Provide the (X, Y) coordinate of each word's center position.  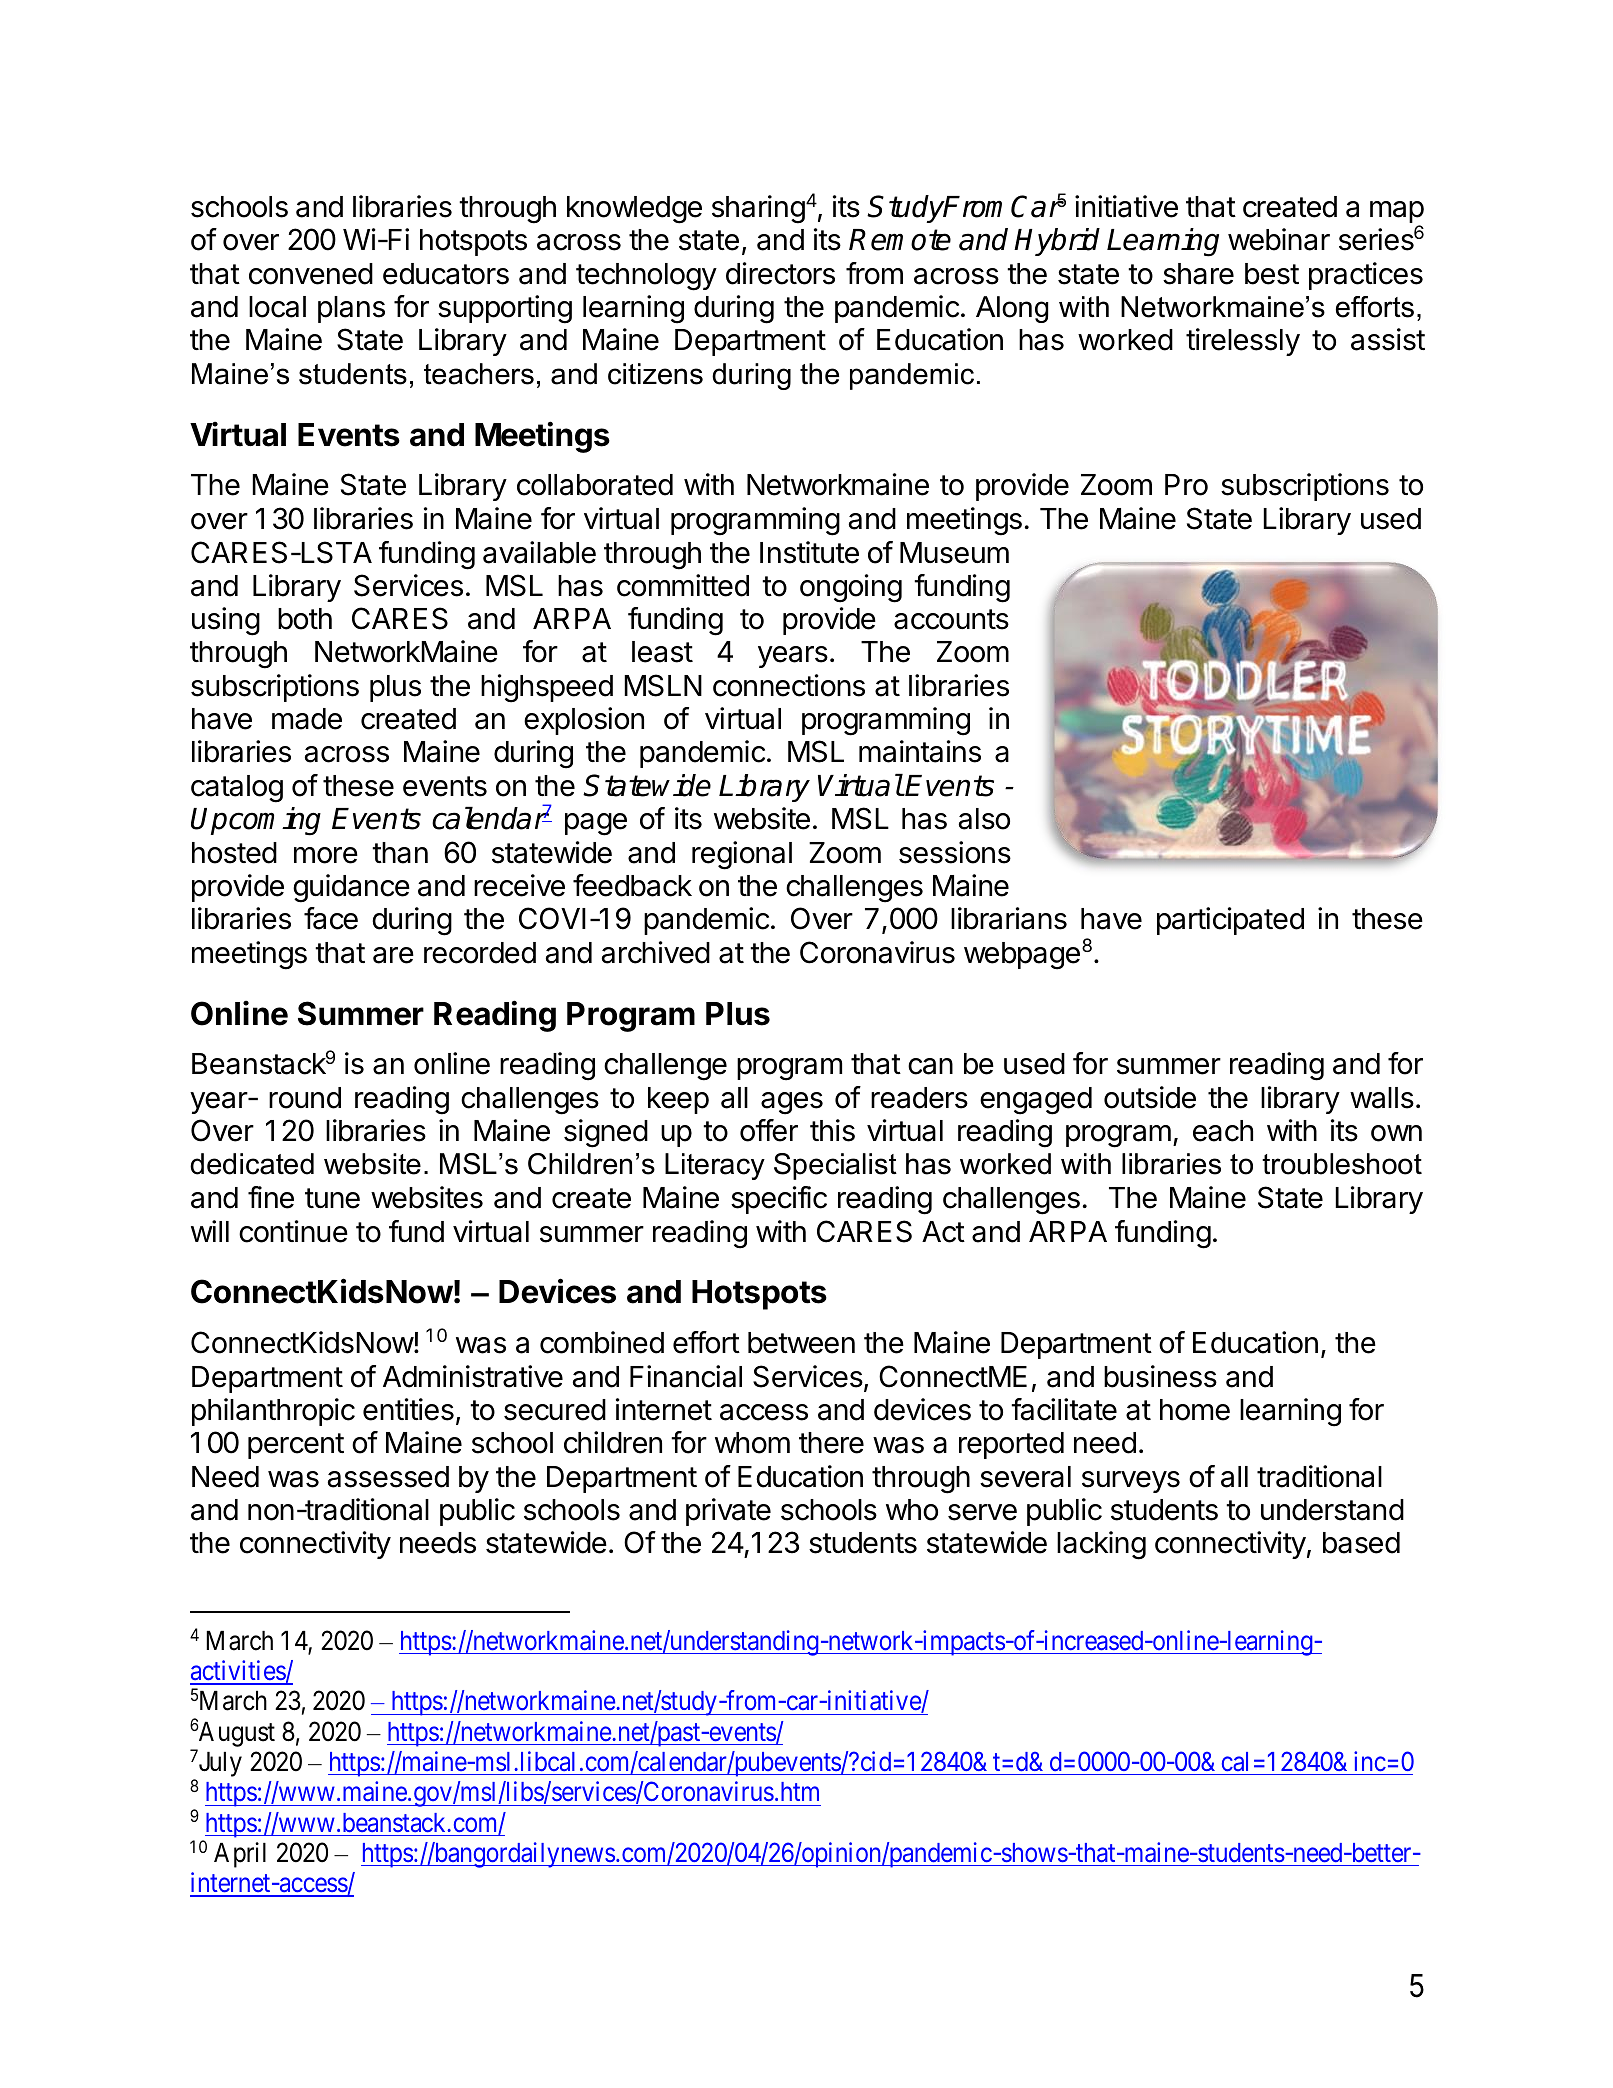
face (331, 918)
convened (311, 274)
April (240, 1855)
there (831, 1443)
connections (789, 685)
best (1272, 274)
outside (1150, 1097)
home (1195, 1410)
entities (408, 1409)
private (728, 1512)
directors (780, 273)
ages (792, 1103)
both (305, 619)
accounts (951, 619)
